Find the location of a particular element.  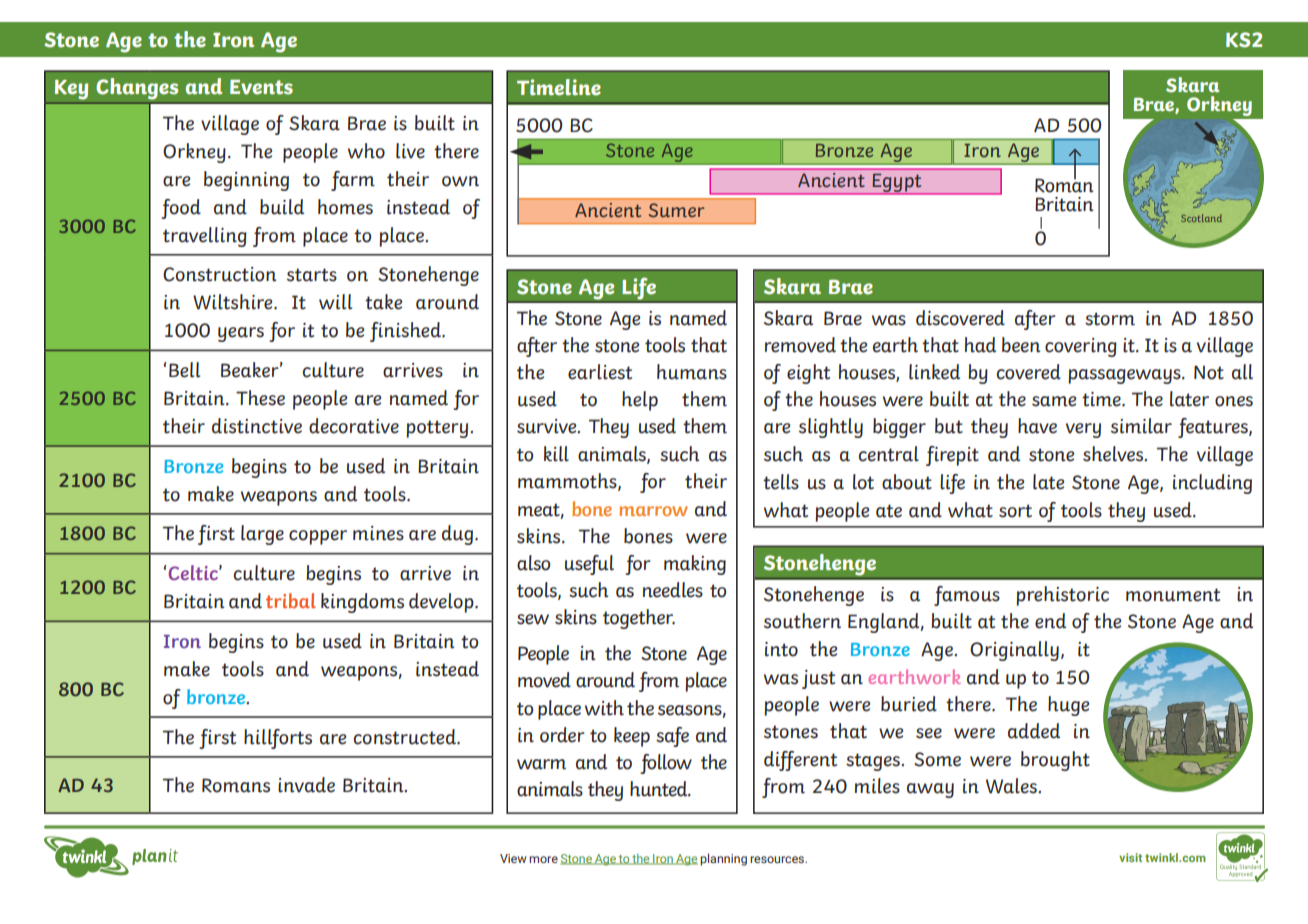

distinctive is located at coordinates (257, 426).
